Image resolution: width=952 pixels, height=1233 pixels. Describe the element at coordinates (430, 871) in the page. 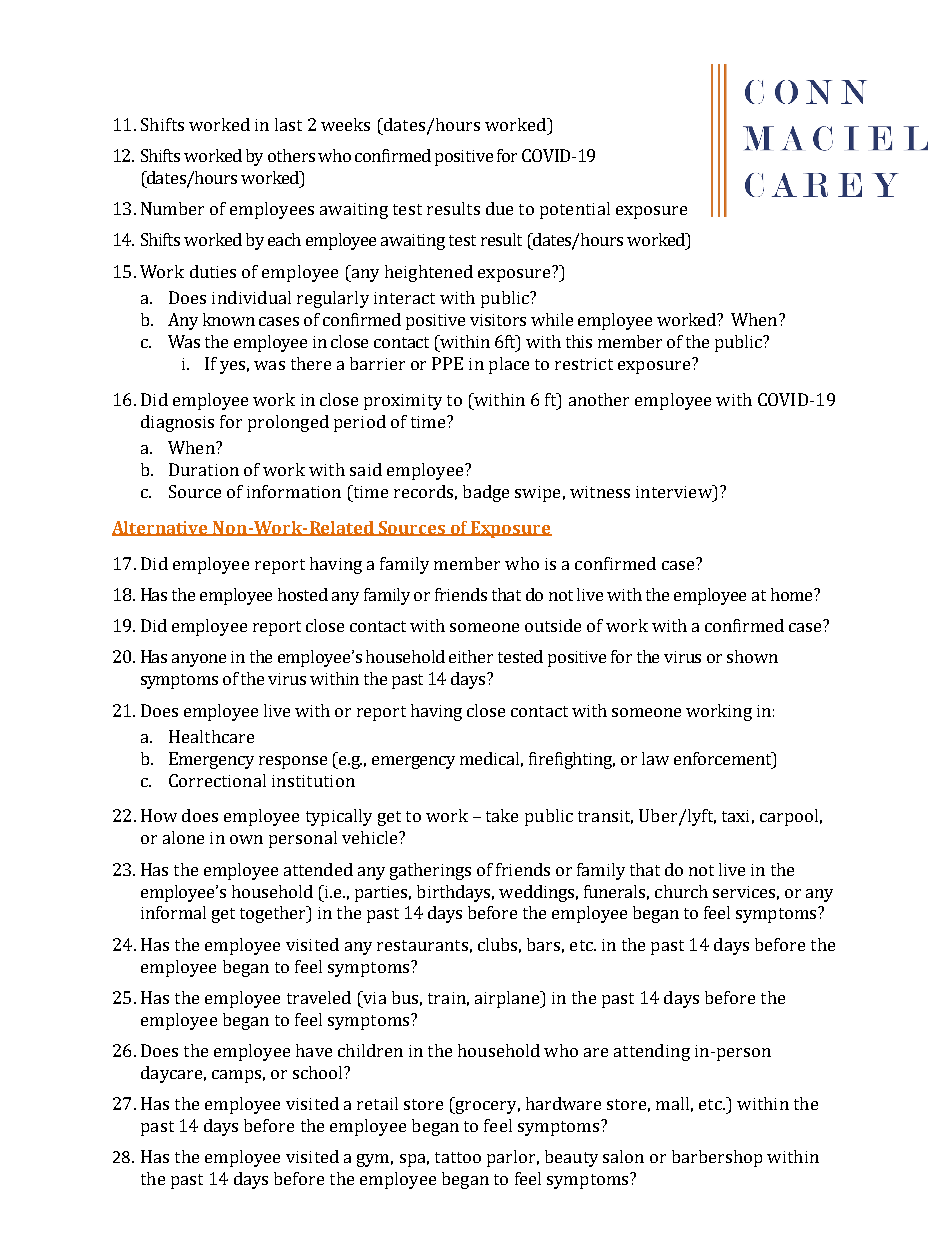

I see `gatherings` at that location.
